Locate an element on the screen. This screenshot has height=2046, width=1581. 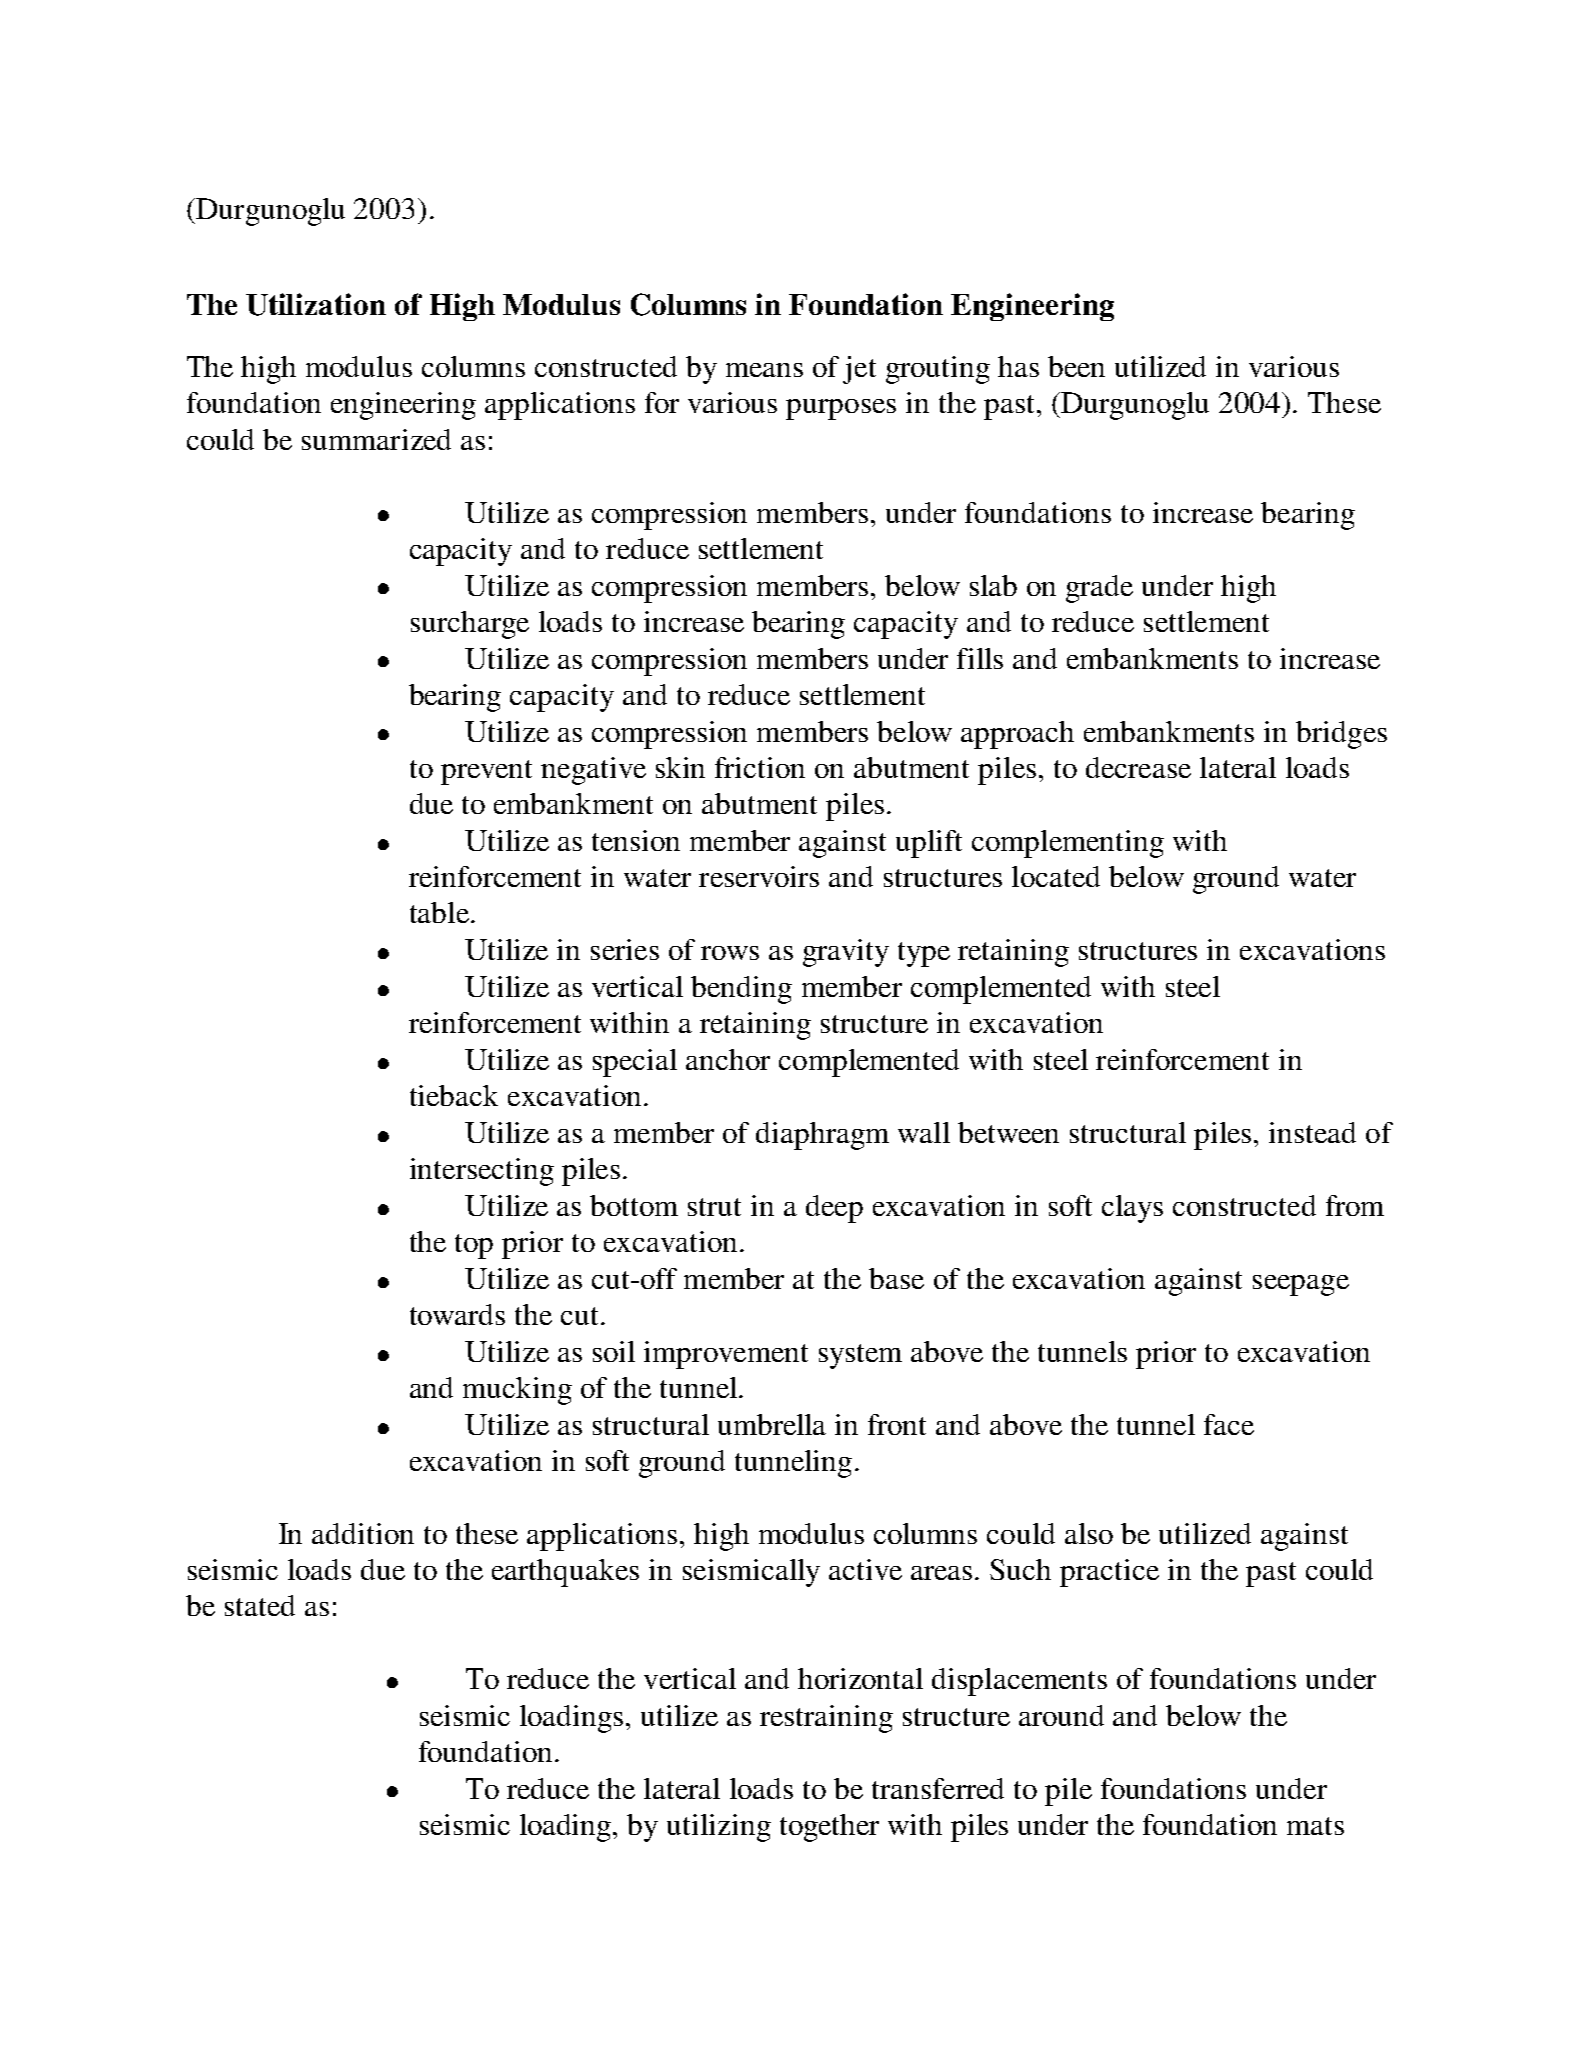
stated is located at coordinates (260, 1605).
